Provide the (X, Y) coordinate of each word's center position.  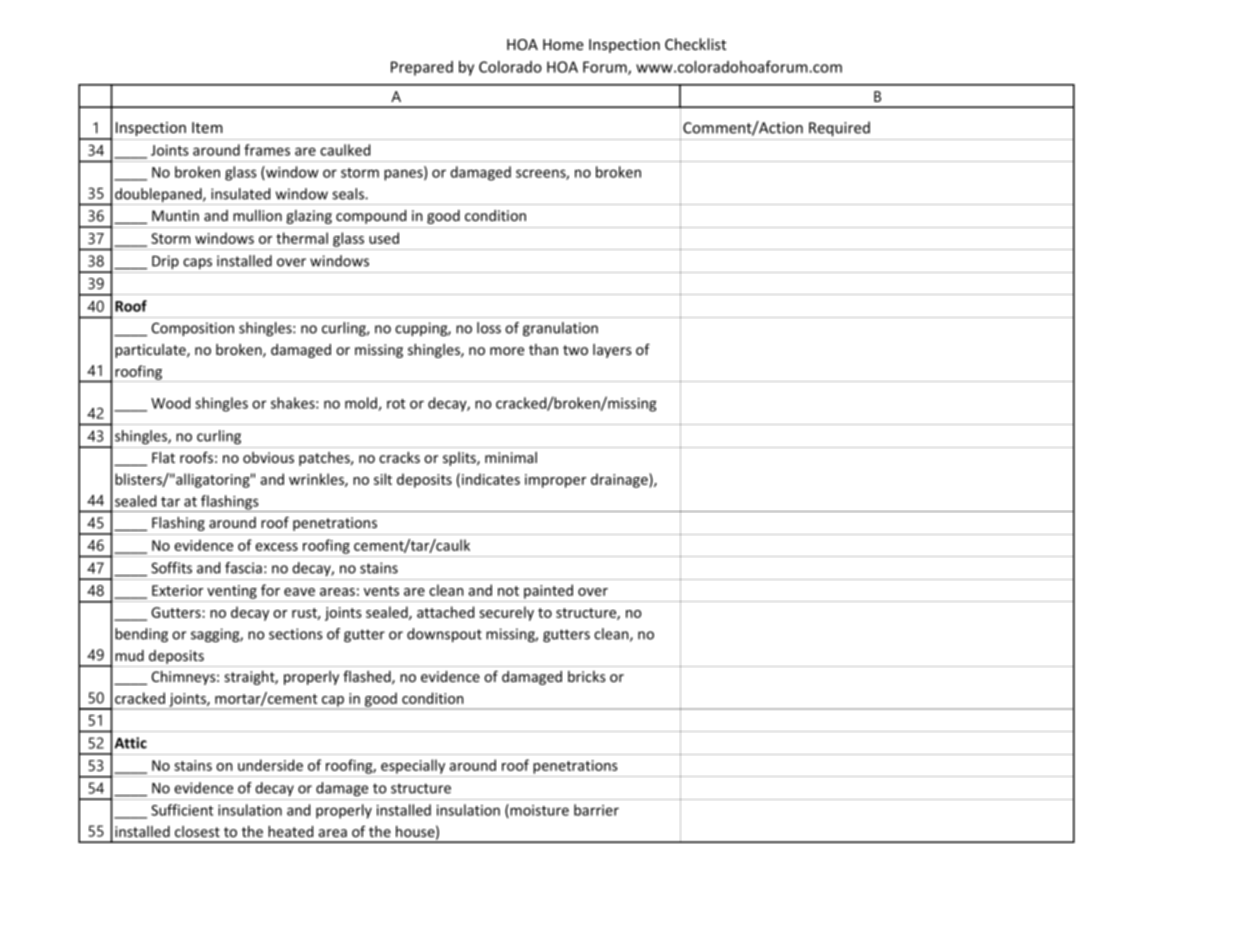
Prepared (422, 68)
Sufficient (182, 810)
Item (207, 127)
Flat (163, 457)
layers (612, 351)
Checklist (695, 44)
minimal (511, 457)
